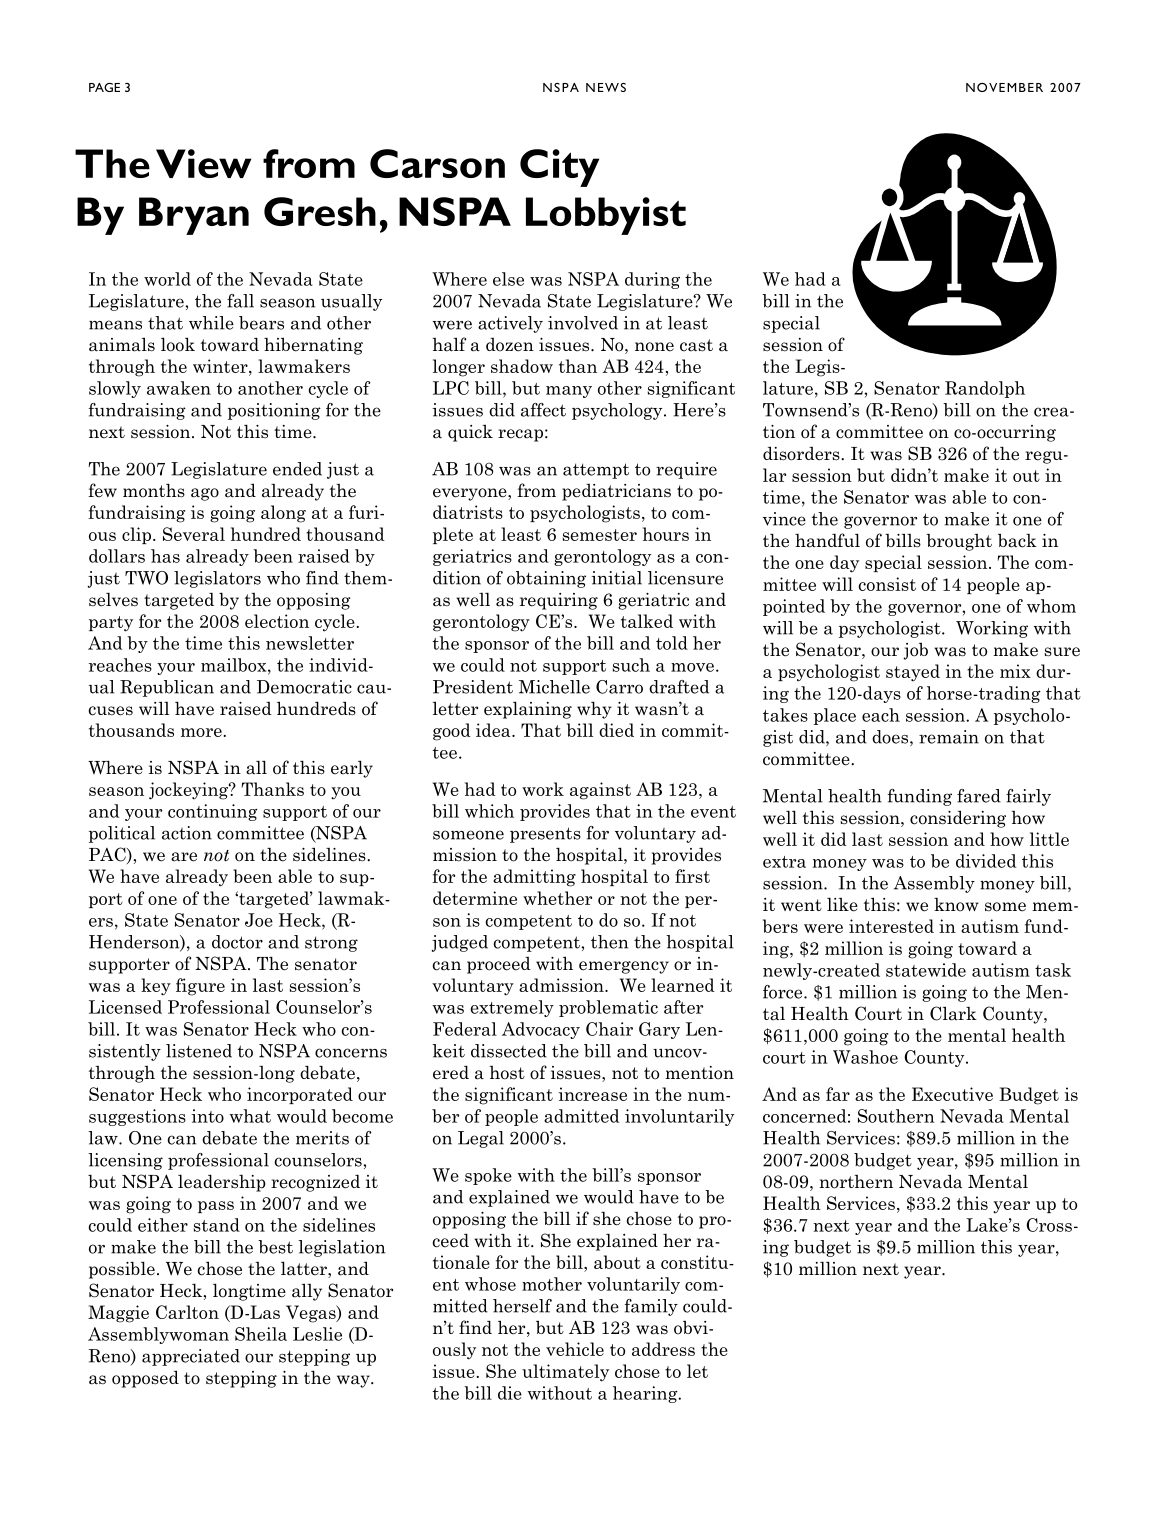 The height and width of the screenshot is (1514, 1170). Describe the element at coordinates (203, 163) in the screenshot. I see `View` at that location.
